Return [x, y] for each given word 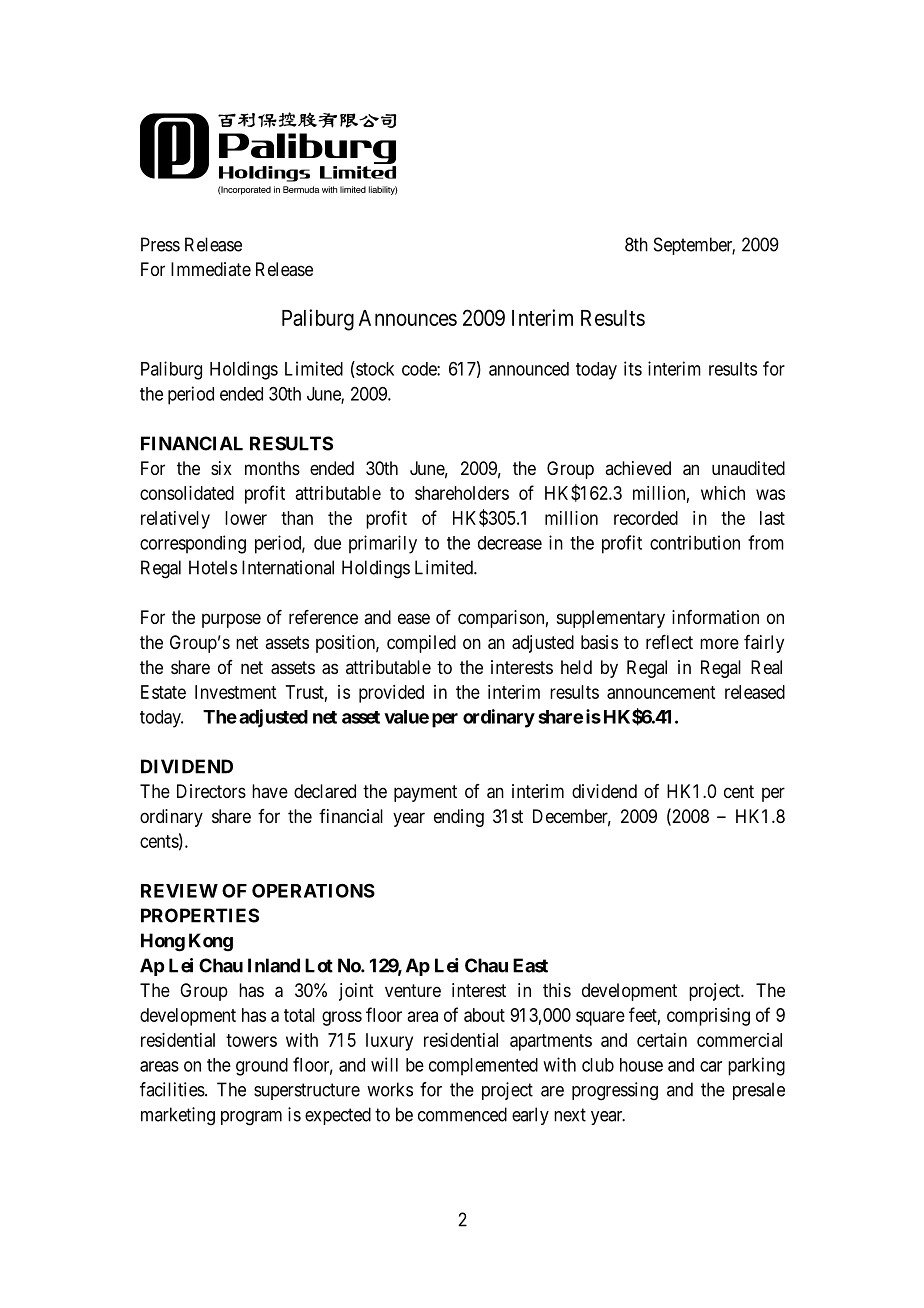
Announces [408, 318]
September [694, 246]
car [711, 1066]
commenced [462, 1114]
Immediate [211, 269]
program [251, 1118]
